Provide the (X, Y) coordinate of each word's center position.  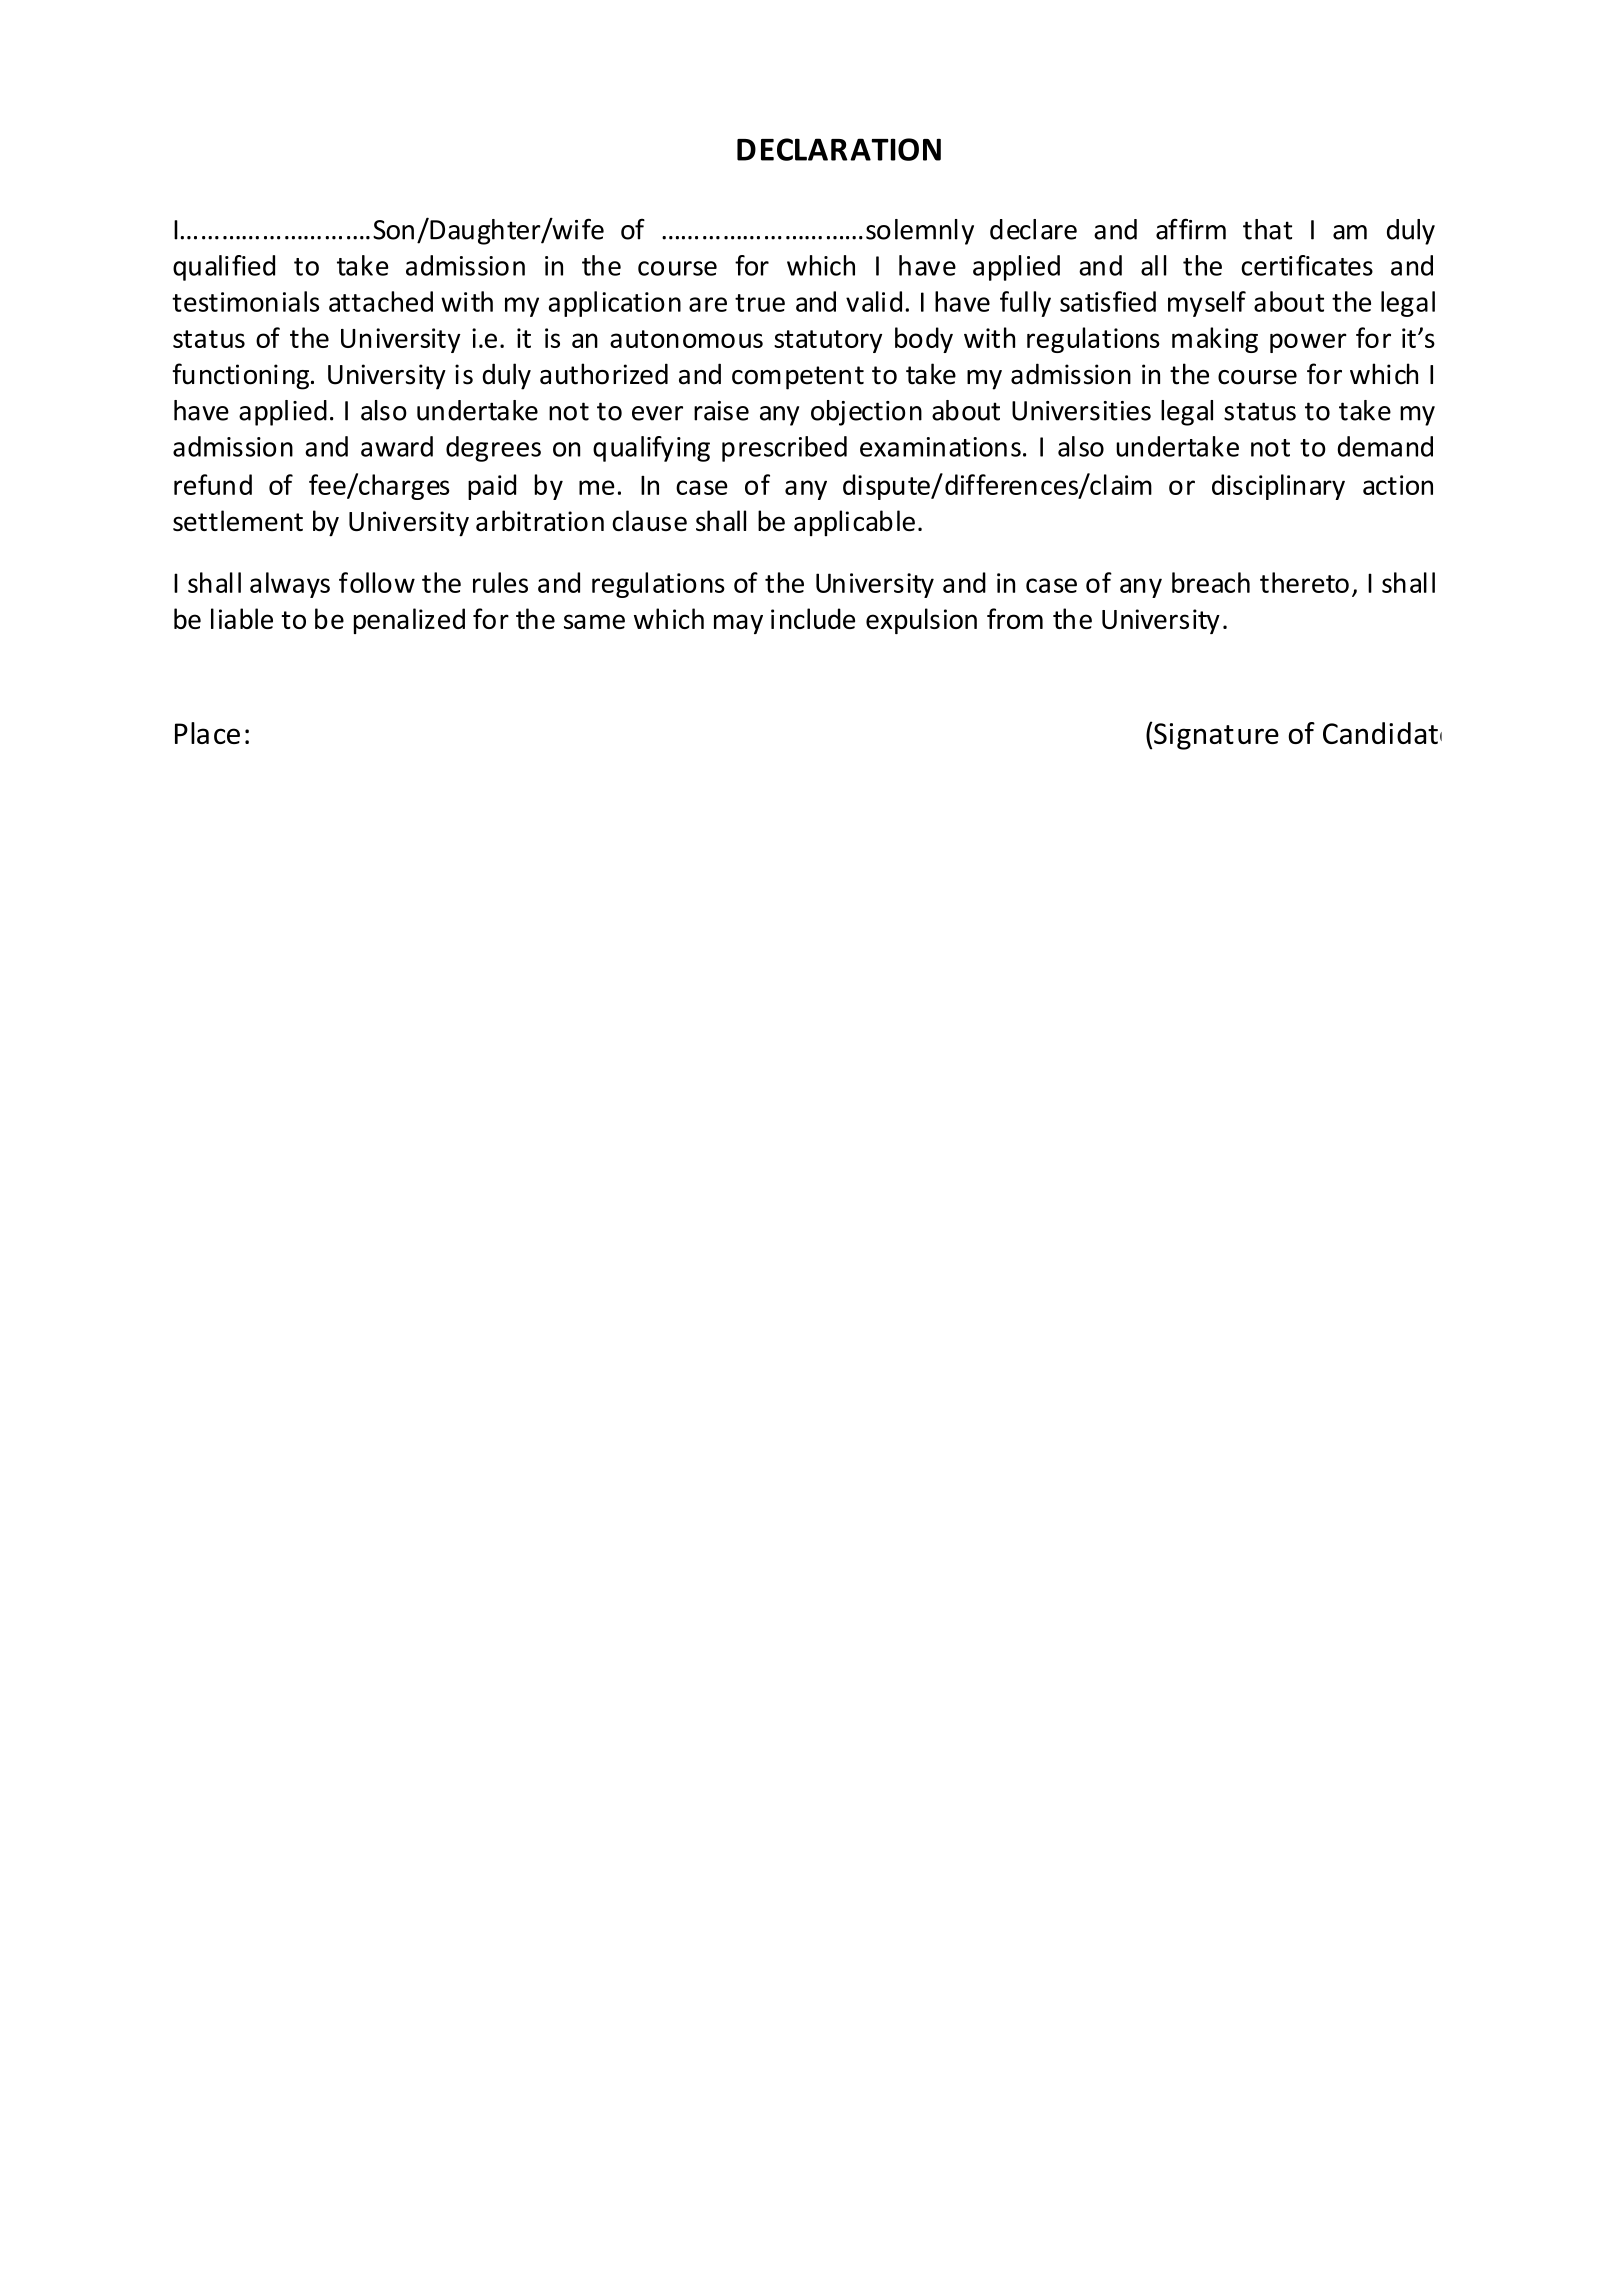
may (738, 624)
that (1267, 229)
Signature (1216, 736)
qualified (224, 268)
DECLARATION (839, 149)
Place (207, 733)
